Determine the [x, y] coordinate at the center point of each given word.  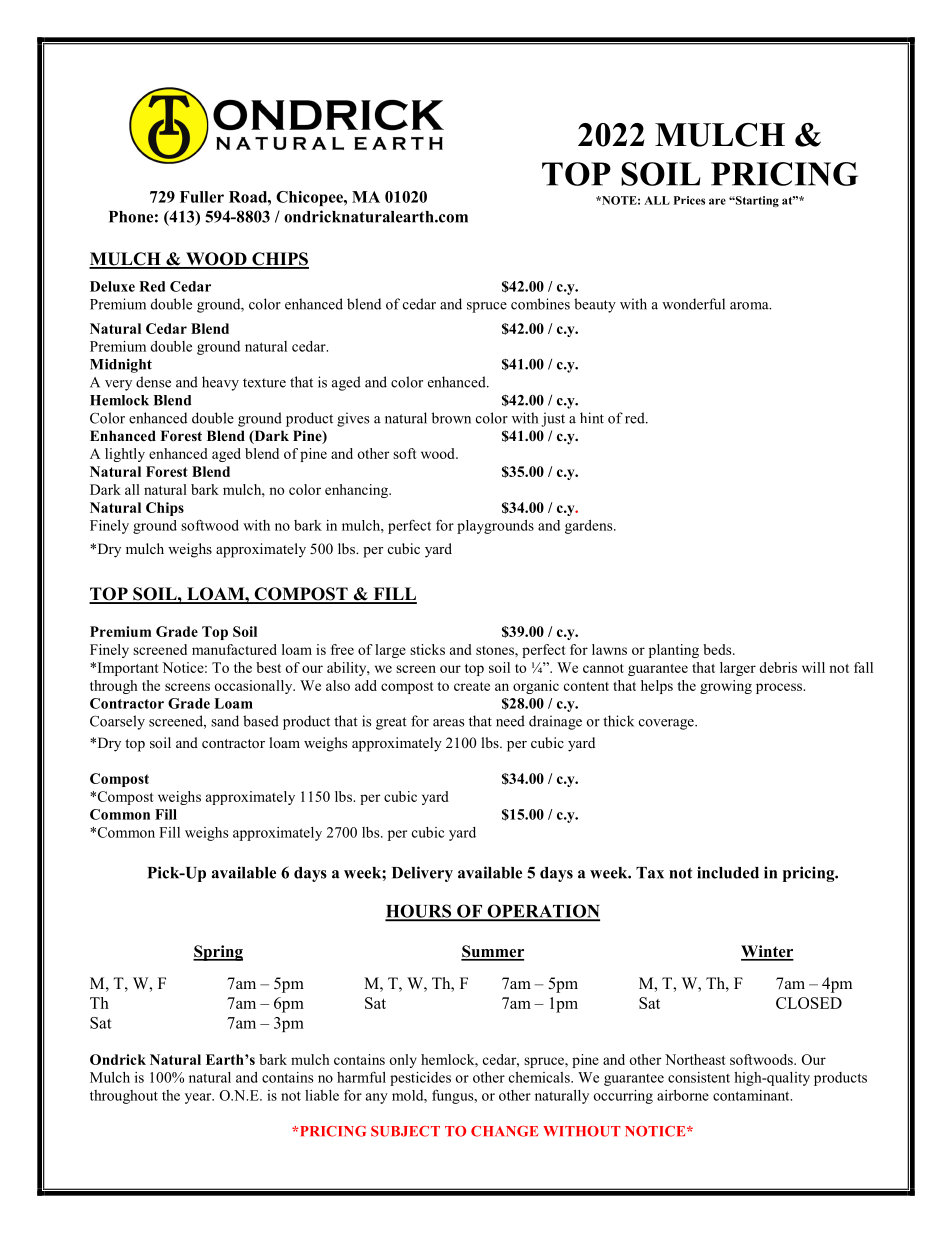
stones [496, 650]
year [199, 1098]
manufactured [234, 649]
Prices [689, 200]
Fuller [202, 197]
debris [778, 667]
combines [540, 304]
